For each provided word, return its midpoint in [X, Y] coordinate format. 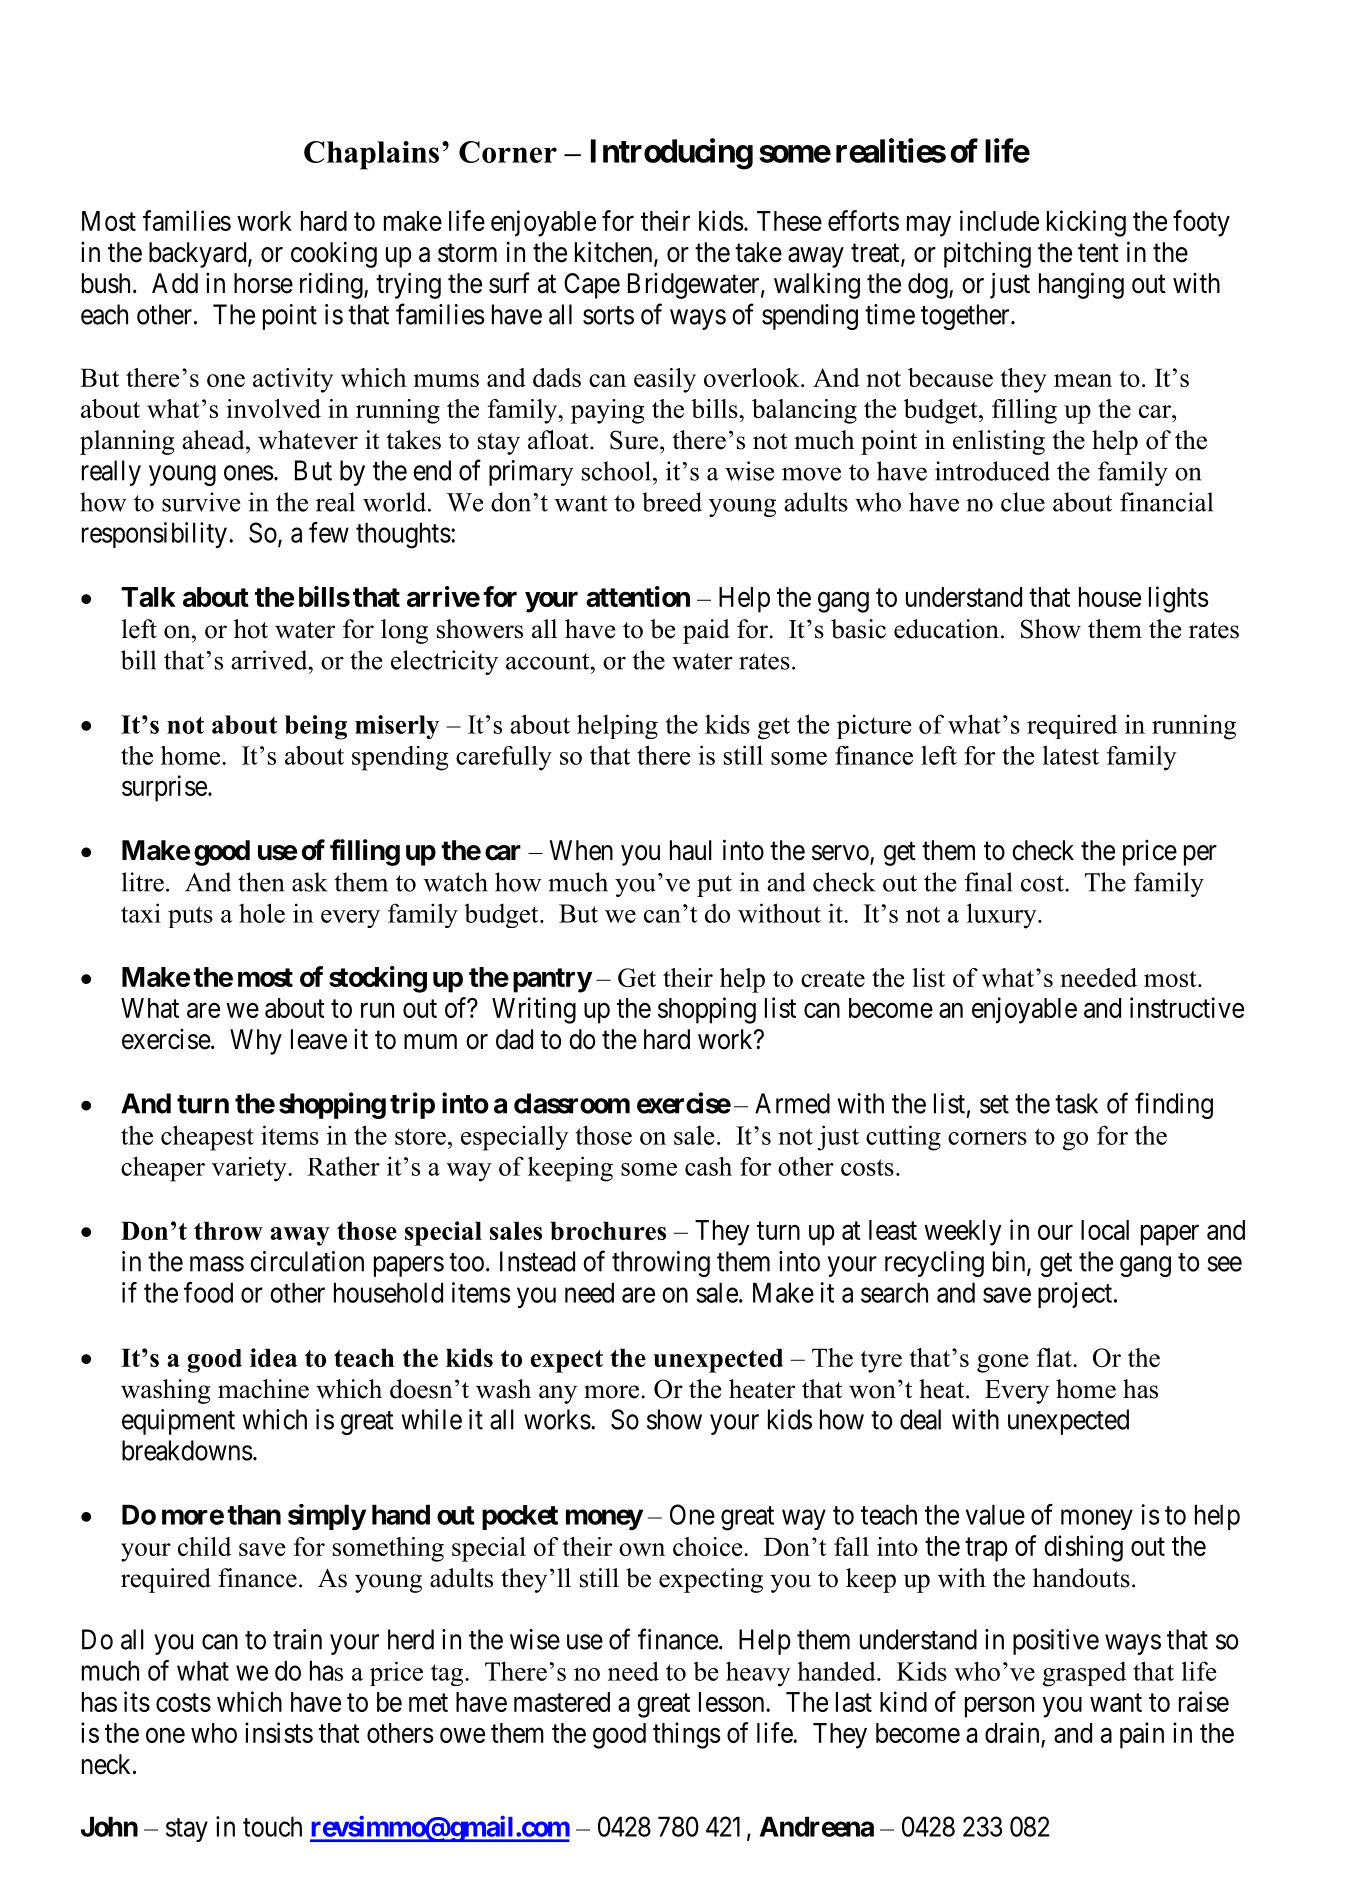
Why [256, 1042]
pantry [552, 980]
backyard [199, 255]
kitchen [615, 253]
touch [272, 1826]
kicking [1086, 223]
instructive [1187, 1007]
